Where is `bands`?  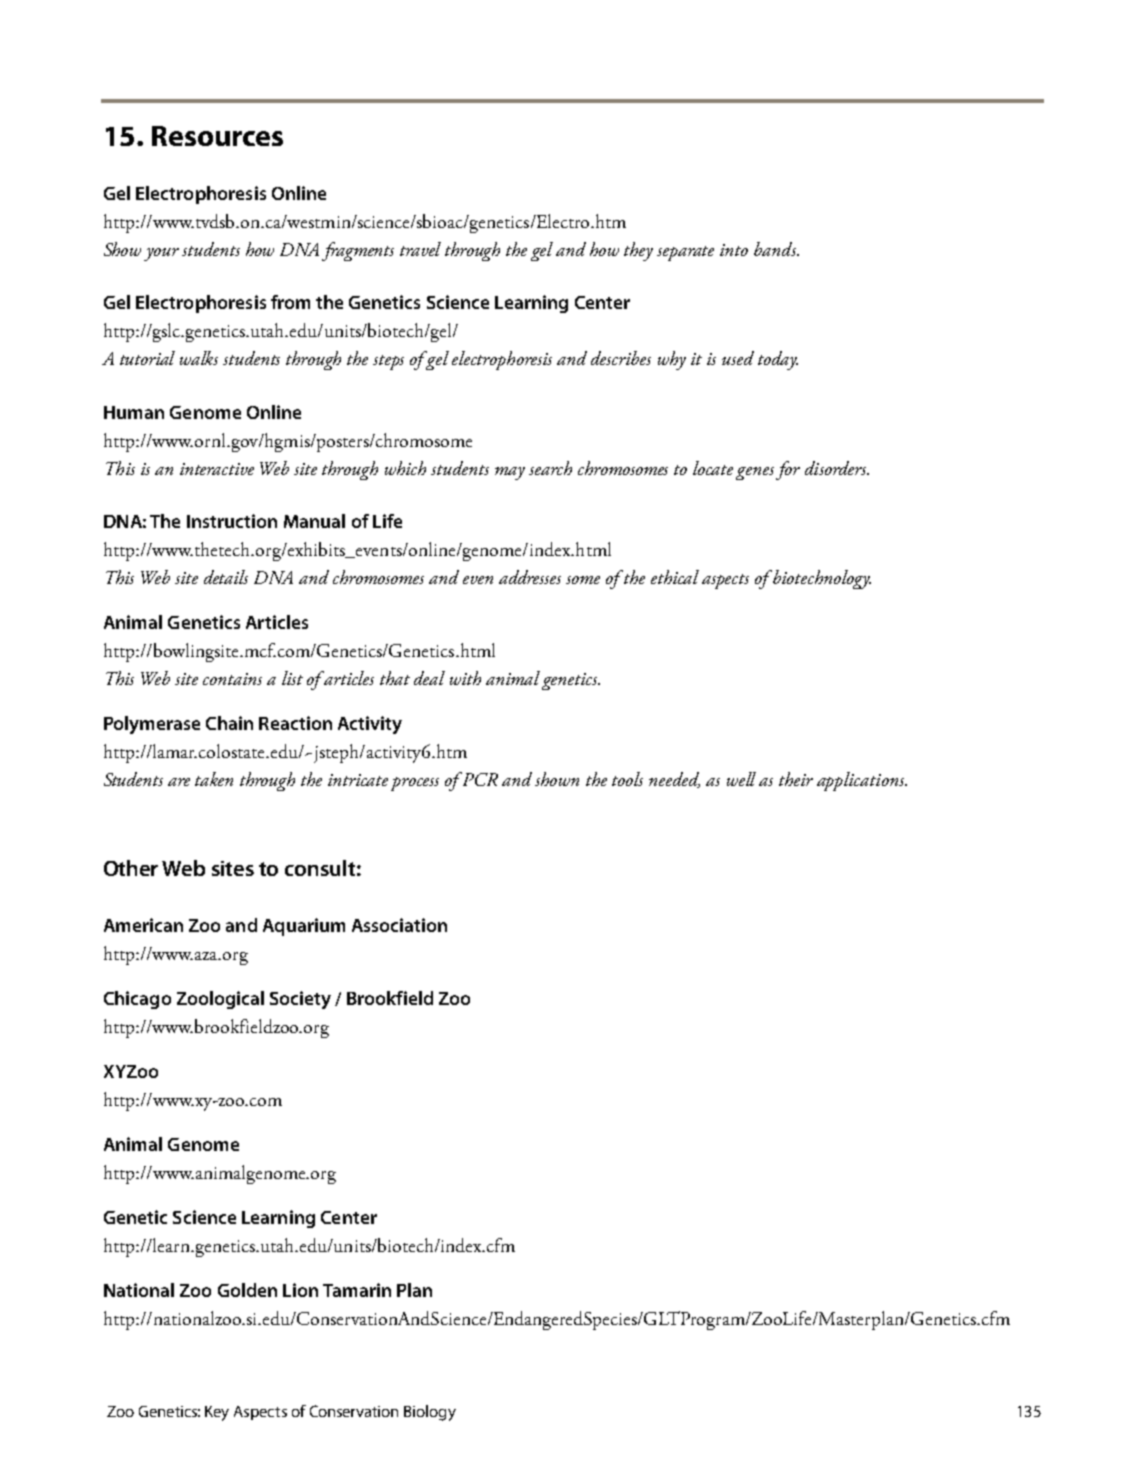
bands is located at coordinates (776, 249).
